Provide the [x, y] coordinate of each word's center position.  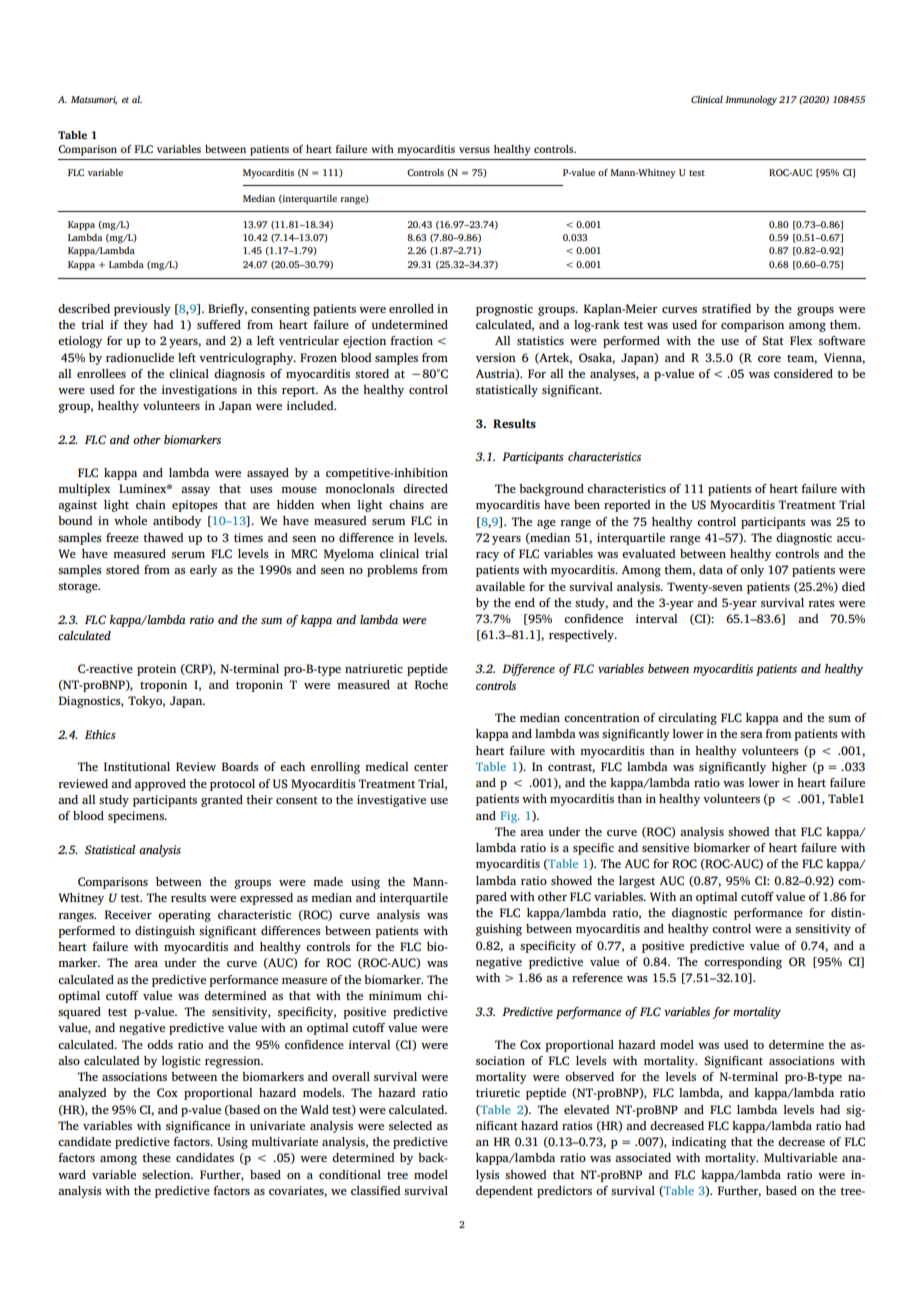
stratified [726, 308]
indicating [699, 1143]
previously [142, 310]
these [156, 1157]
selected [410, 1125]
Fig [510, 817]
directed [425, 488]
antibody [177, 522]
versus [474, 150]
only [752, 571]
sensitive [665, 847]
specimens [137, 817]
